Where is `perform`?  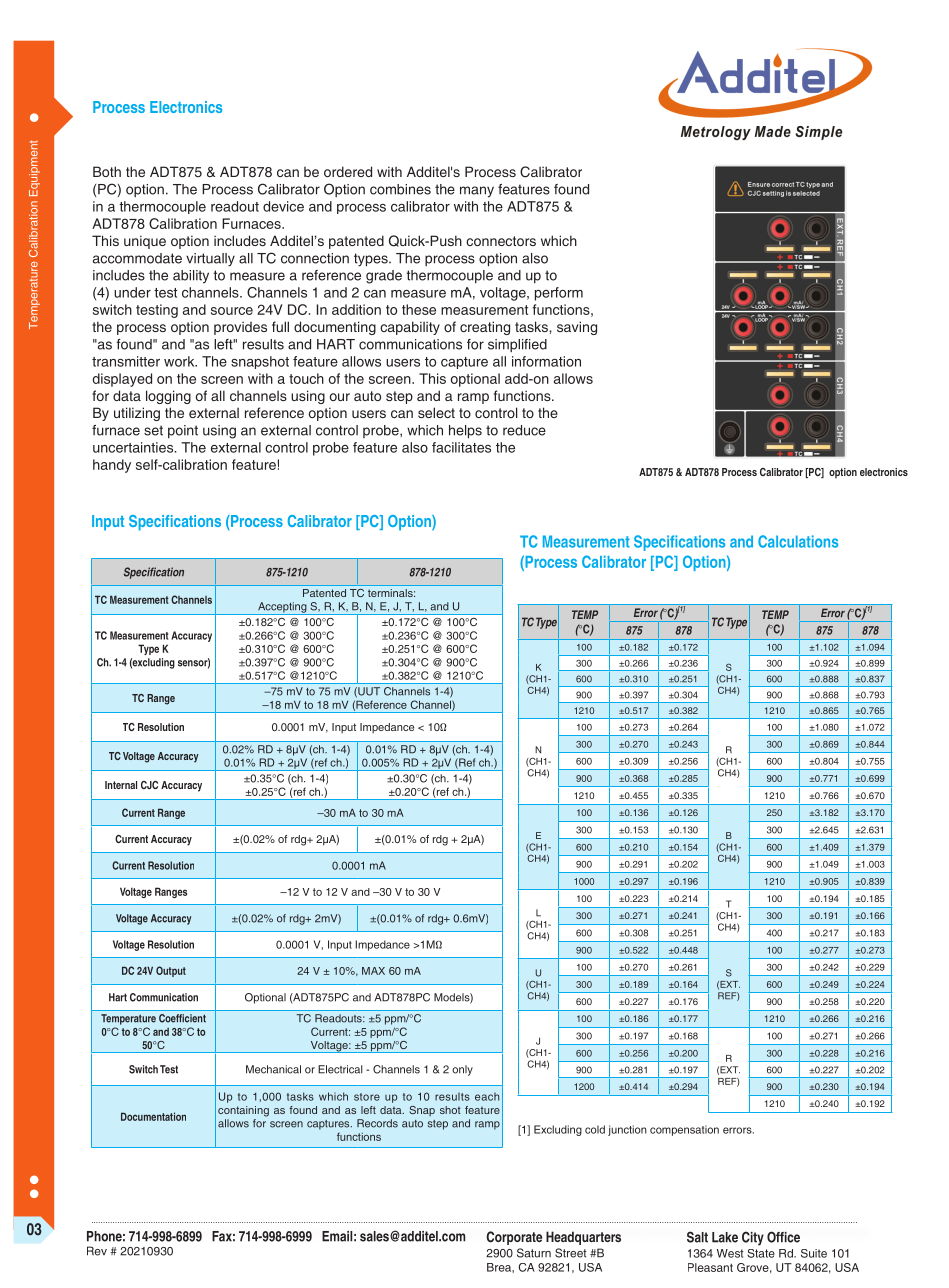 perform is located at coordinates (559, 294).
